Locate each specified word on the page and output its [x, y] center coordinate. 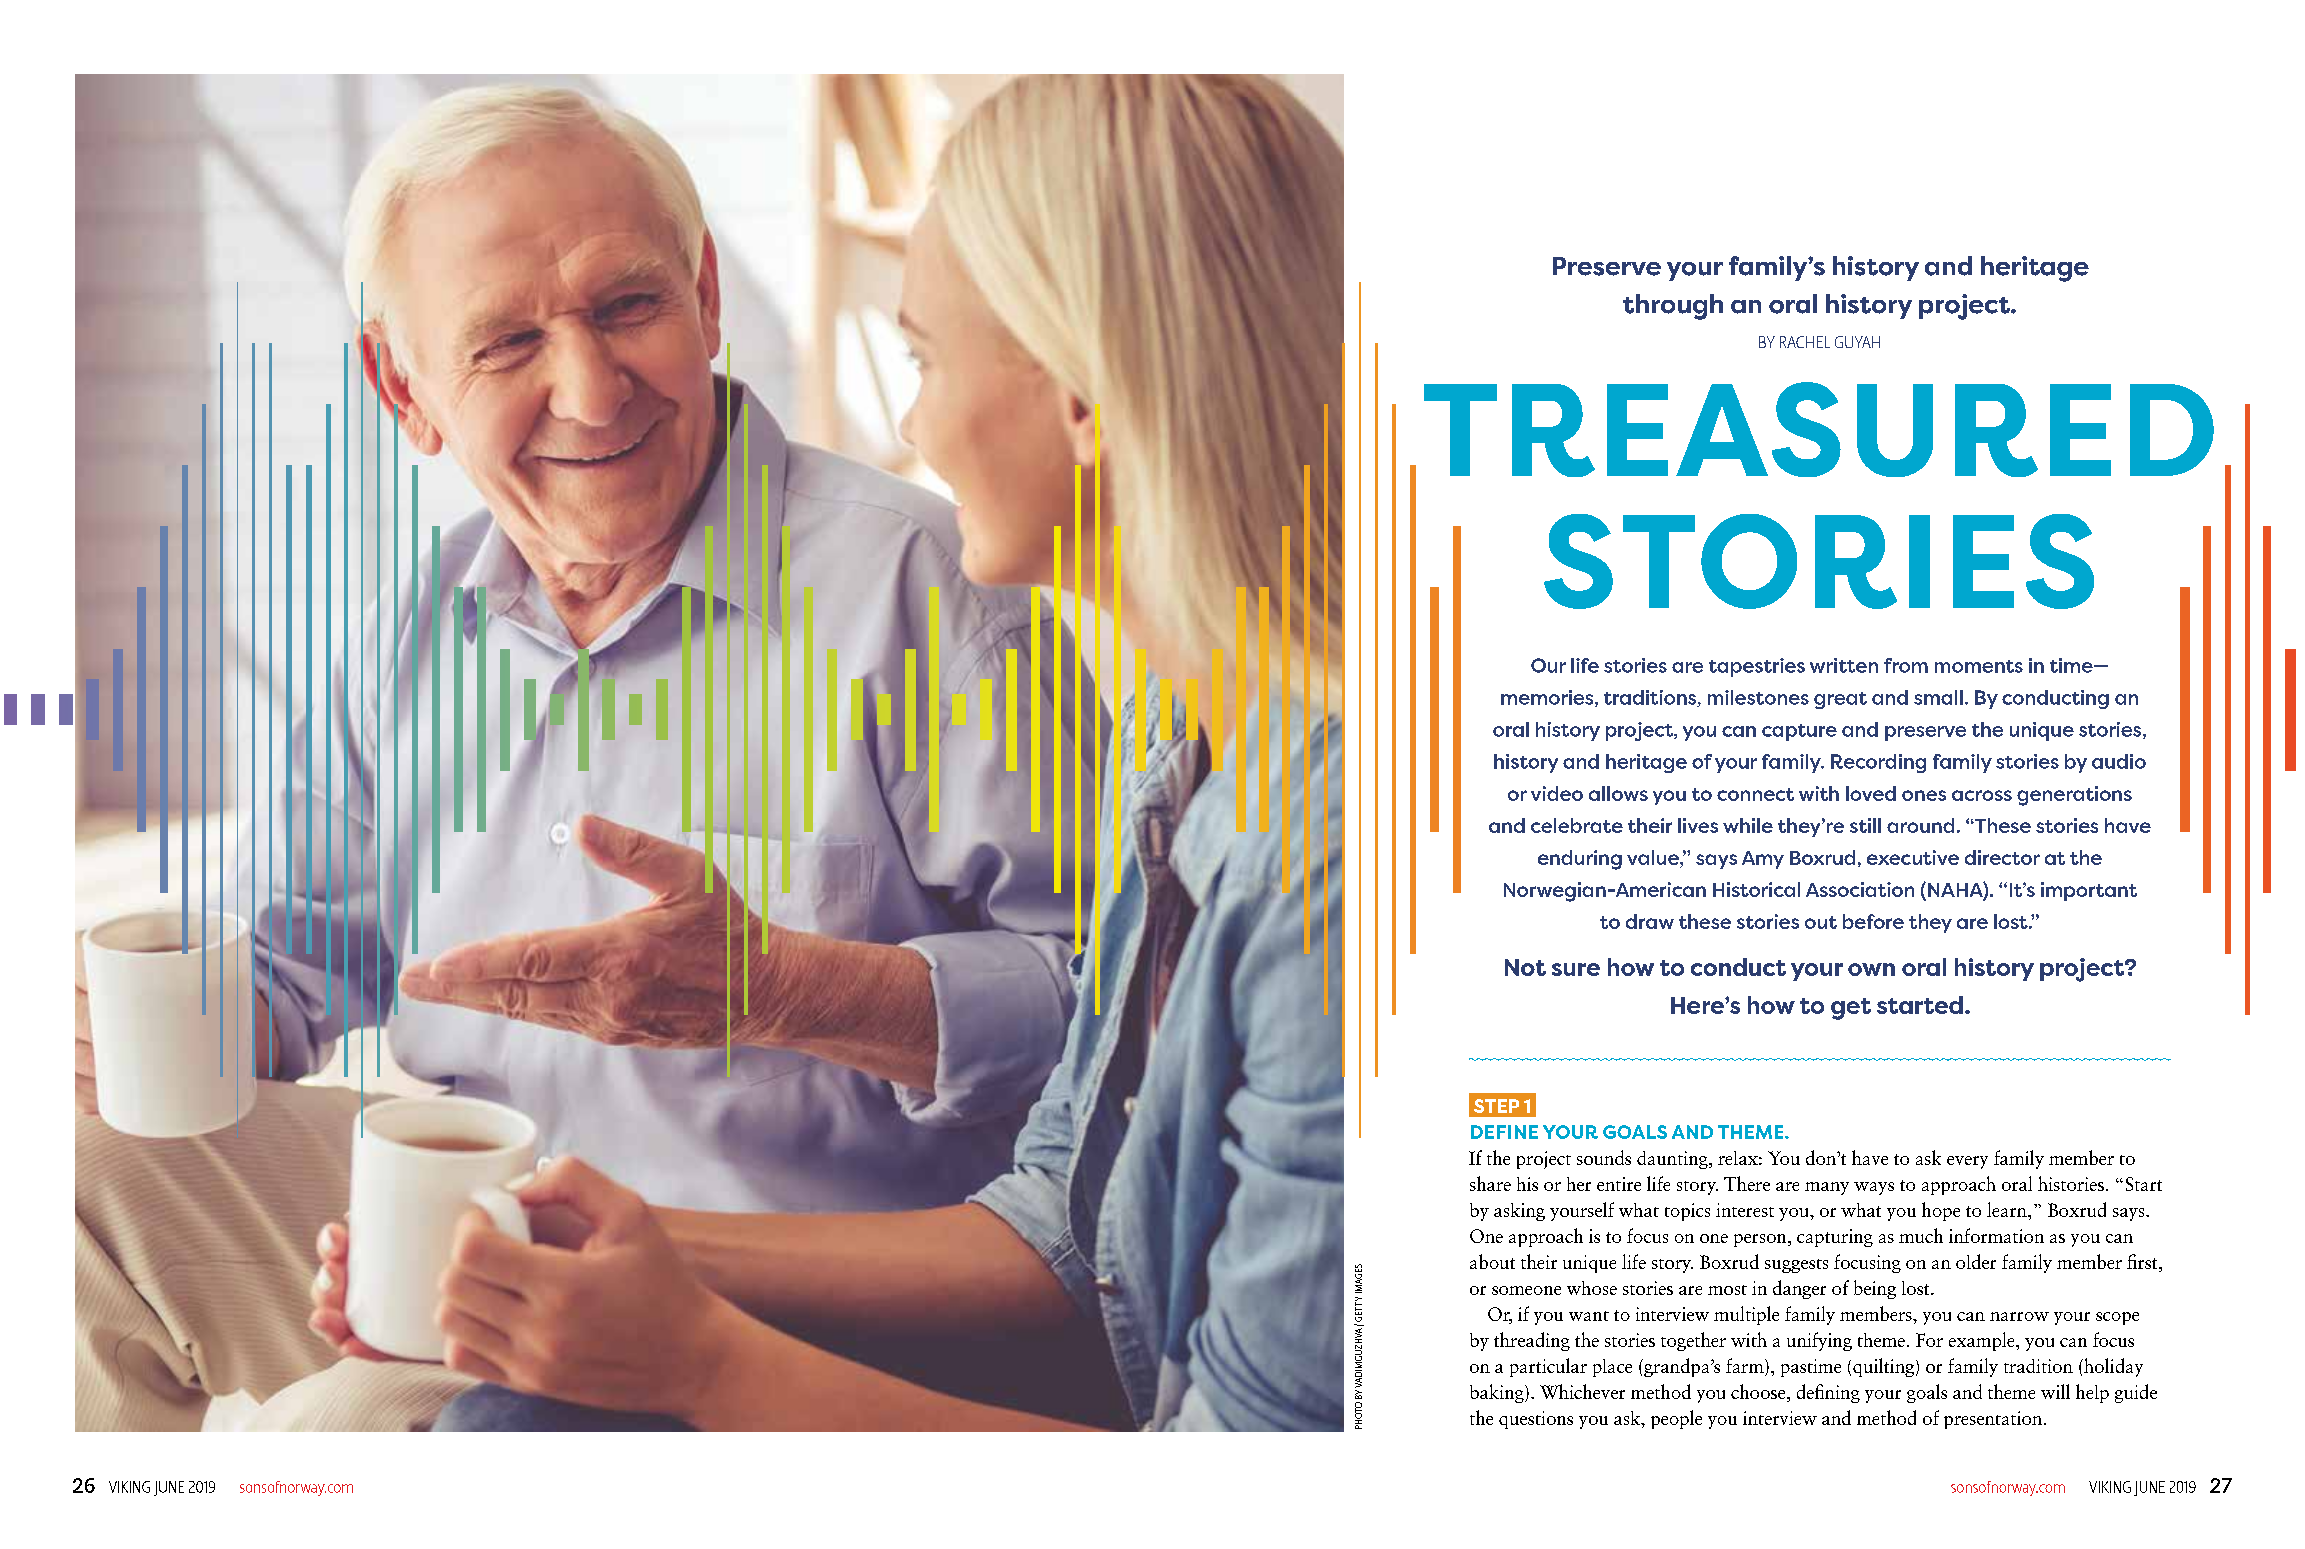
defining [1828, 1393]
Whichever [1582, 1391]
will [2055, 1391]
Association [1860, 889]
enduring [1580, 860]
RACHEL [1805, 342]
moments [1979, 666]
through [1673, 307]
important [2089, 891]
